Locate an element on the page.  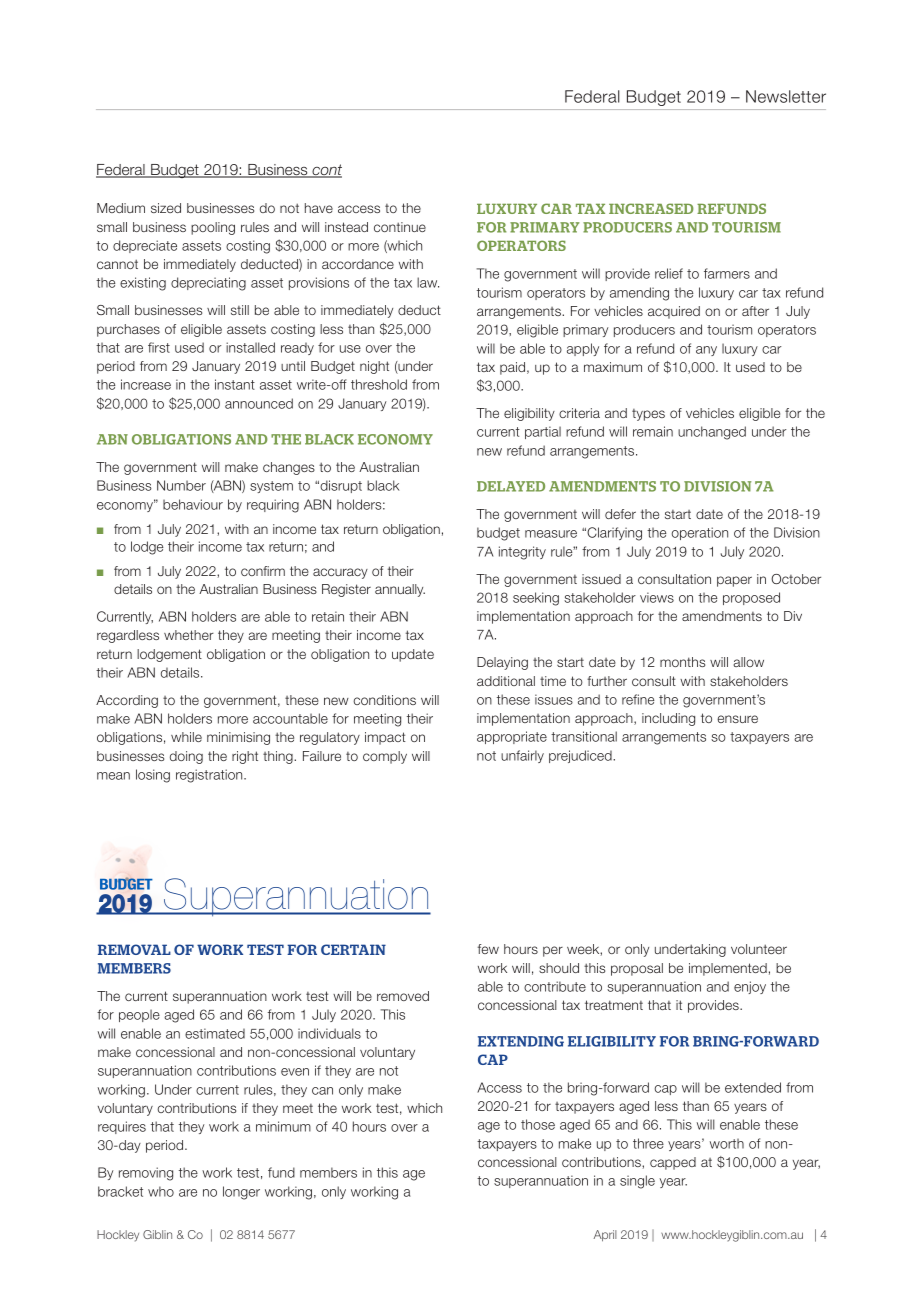
unfairly is located at coordinates (522, 756).
